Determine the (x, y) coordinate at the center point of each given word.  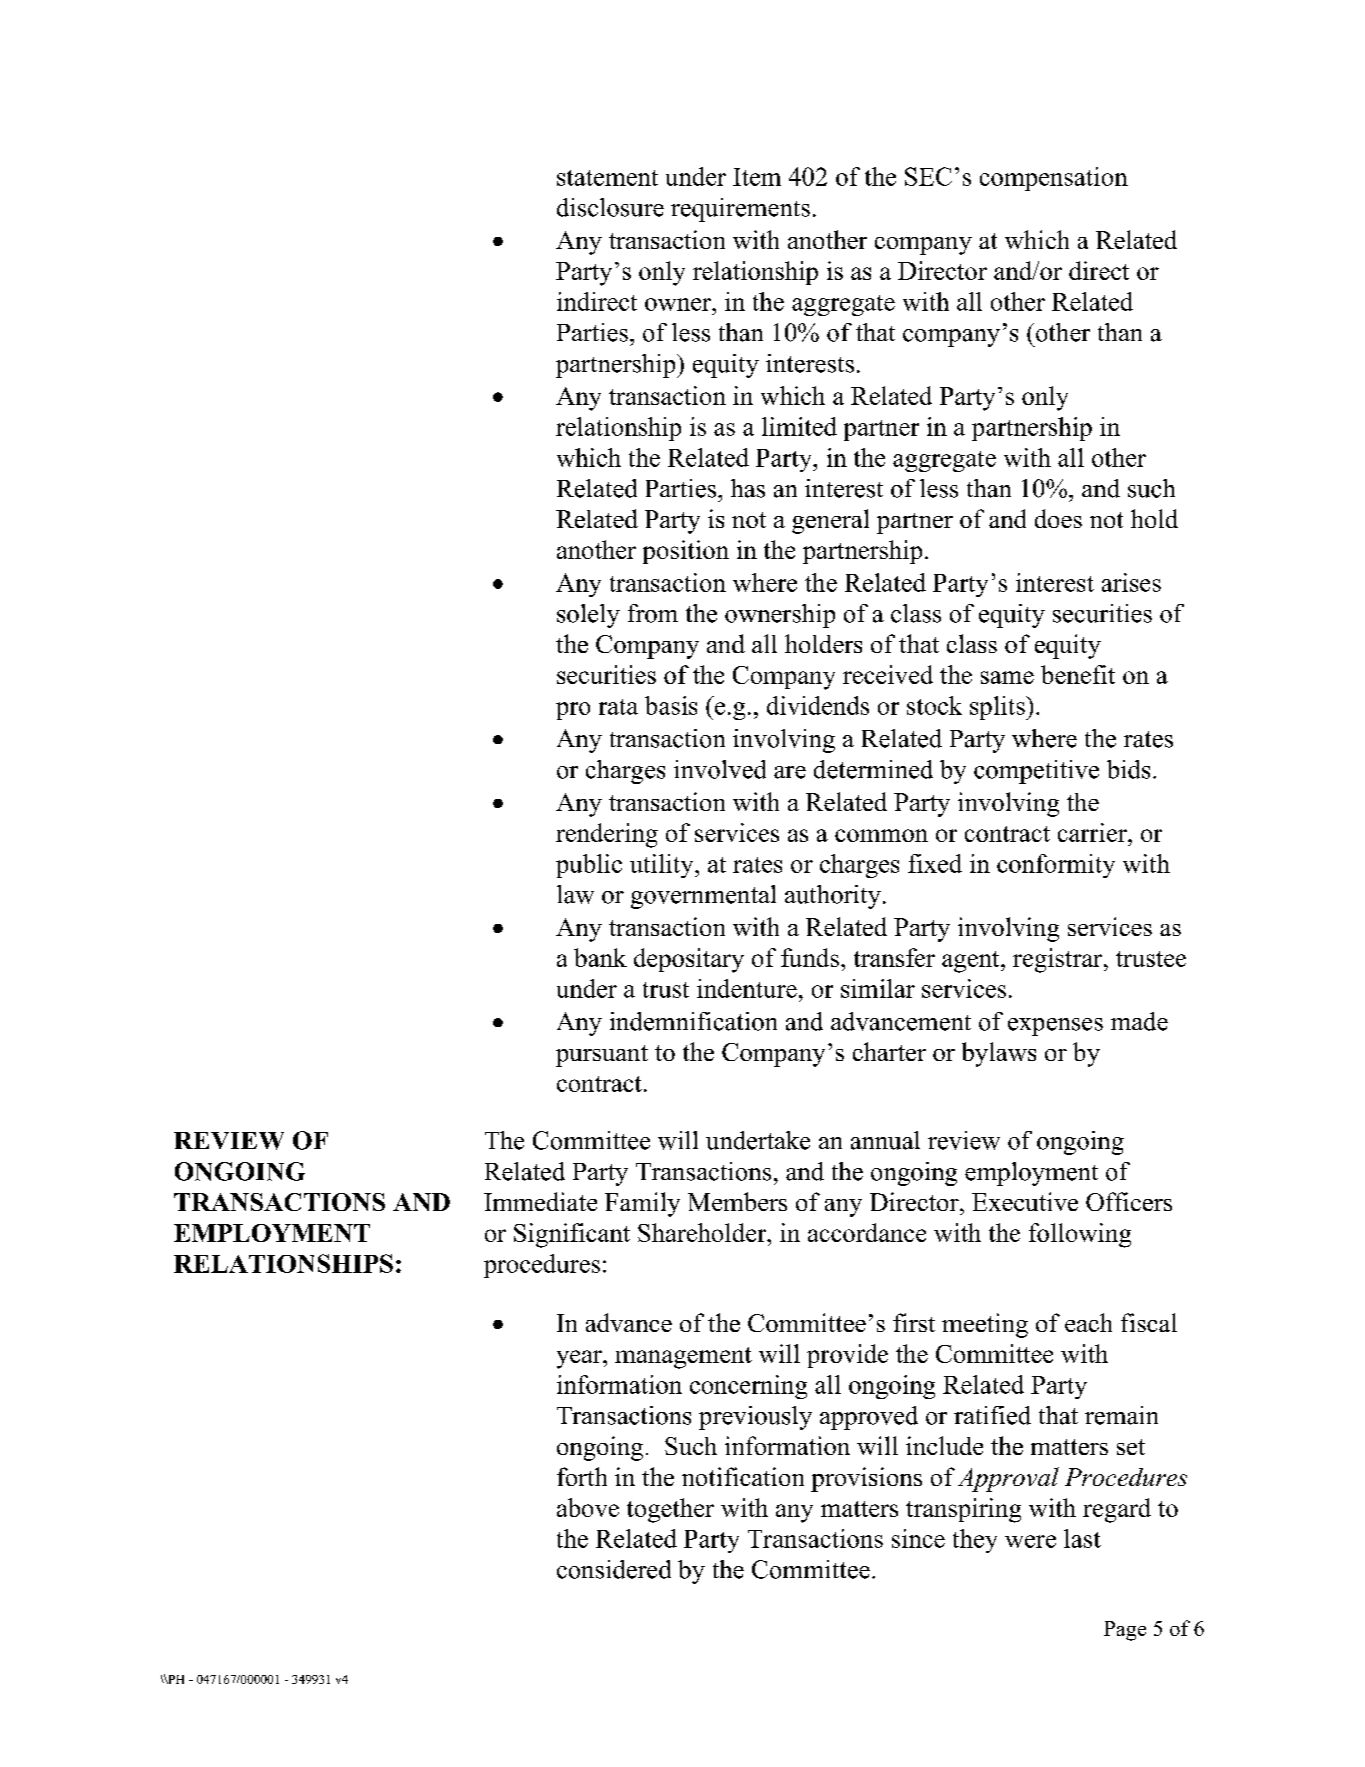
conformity (1056, 866)
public (589, 866)
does (1058, 518)
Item (757, 177)
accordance (867, 1232)
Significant (572, 1235)
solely (588, 616)
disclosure (610, 207)
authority (833, 897)
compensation (1054, 179)
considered (614, 1569)
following (1080, 1235)
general (830, 521)
